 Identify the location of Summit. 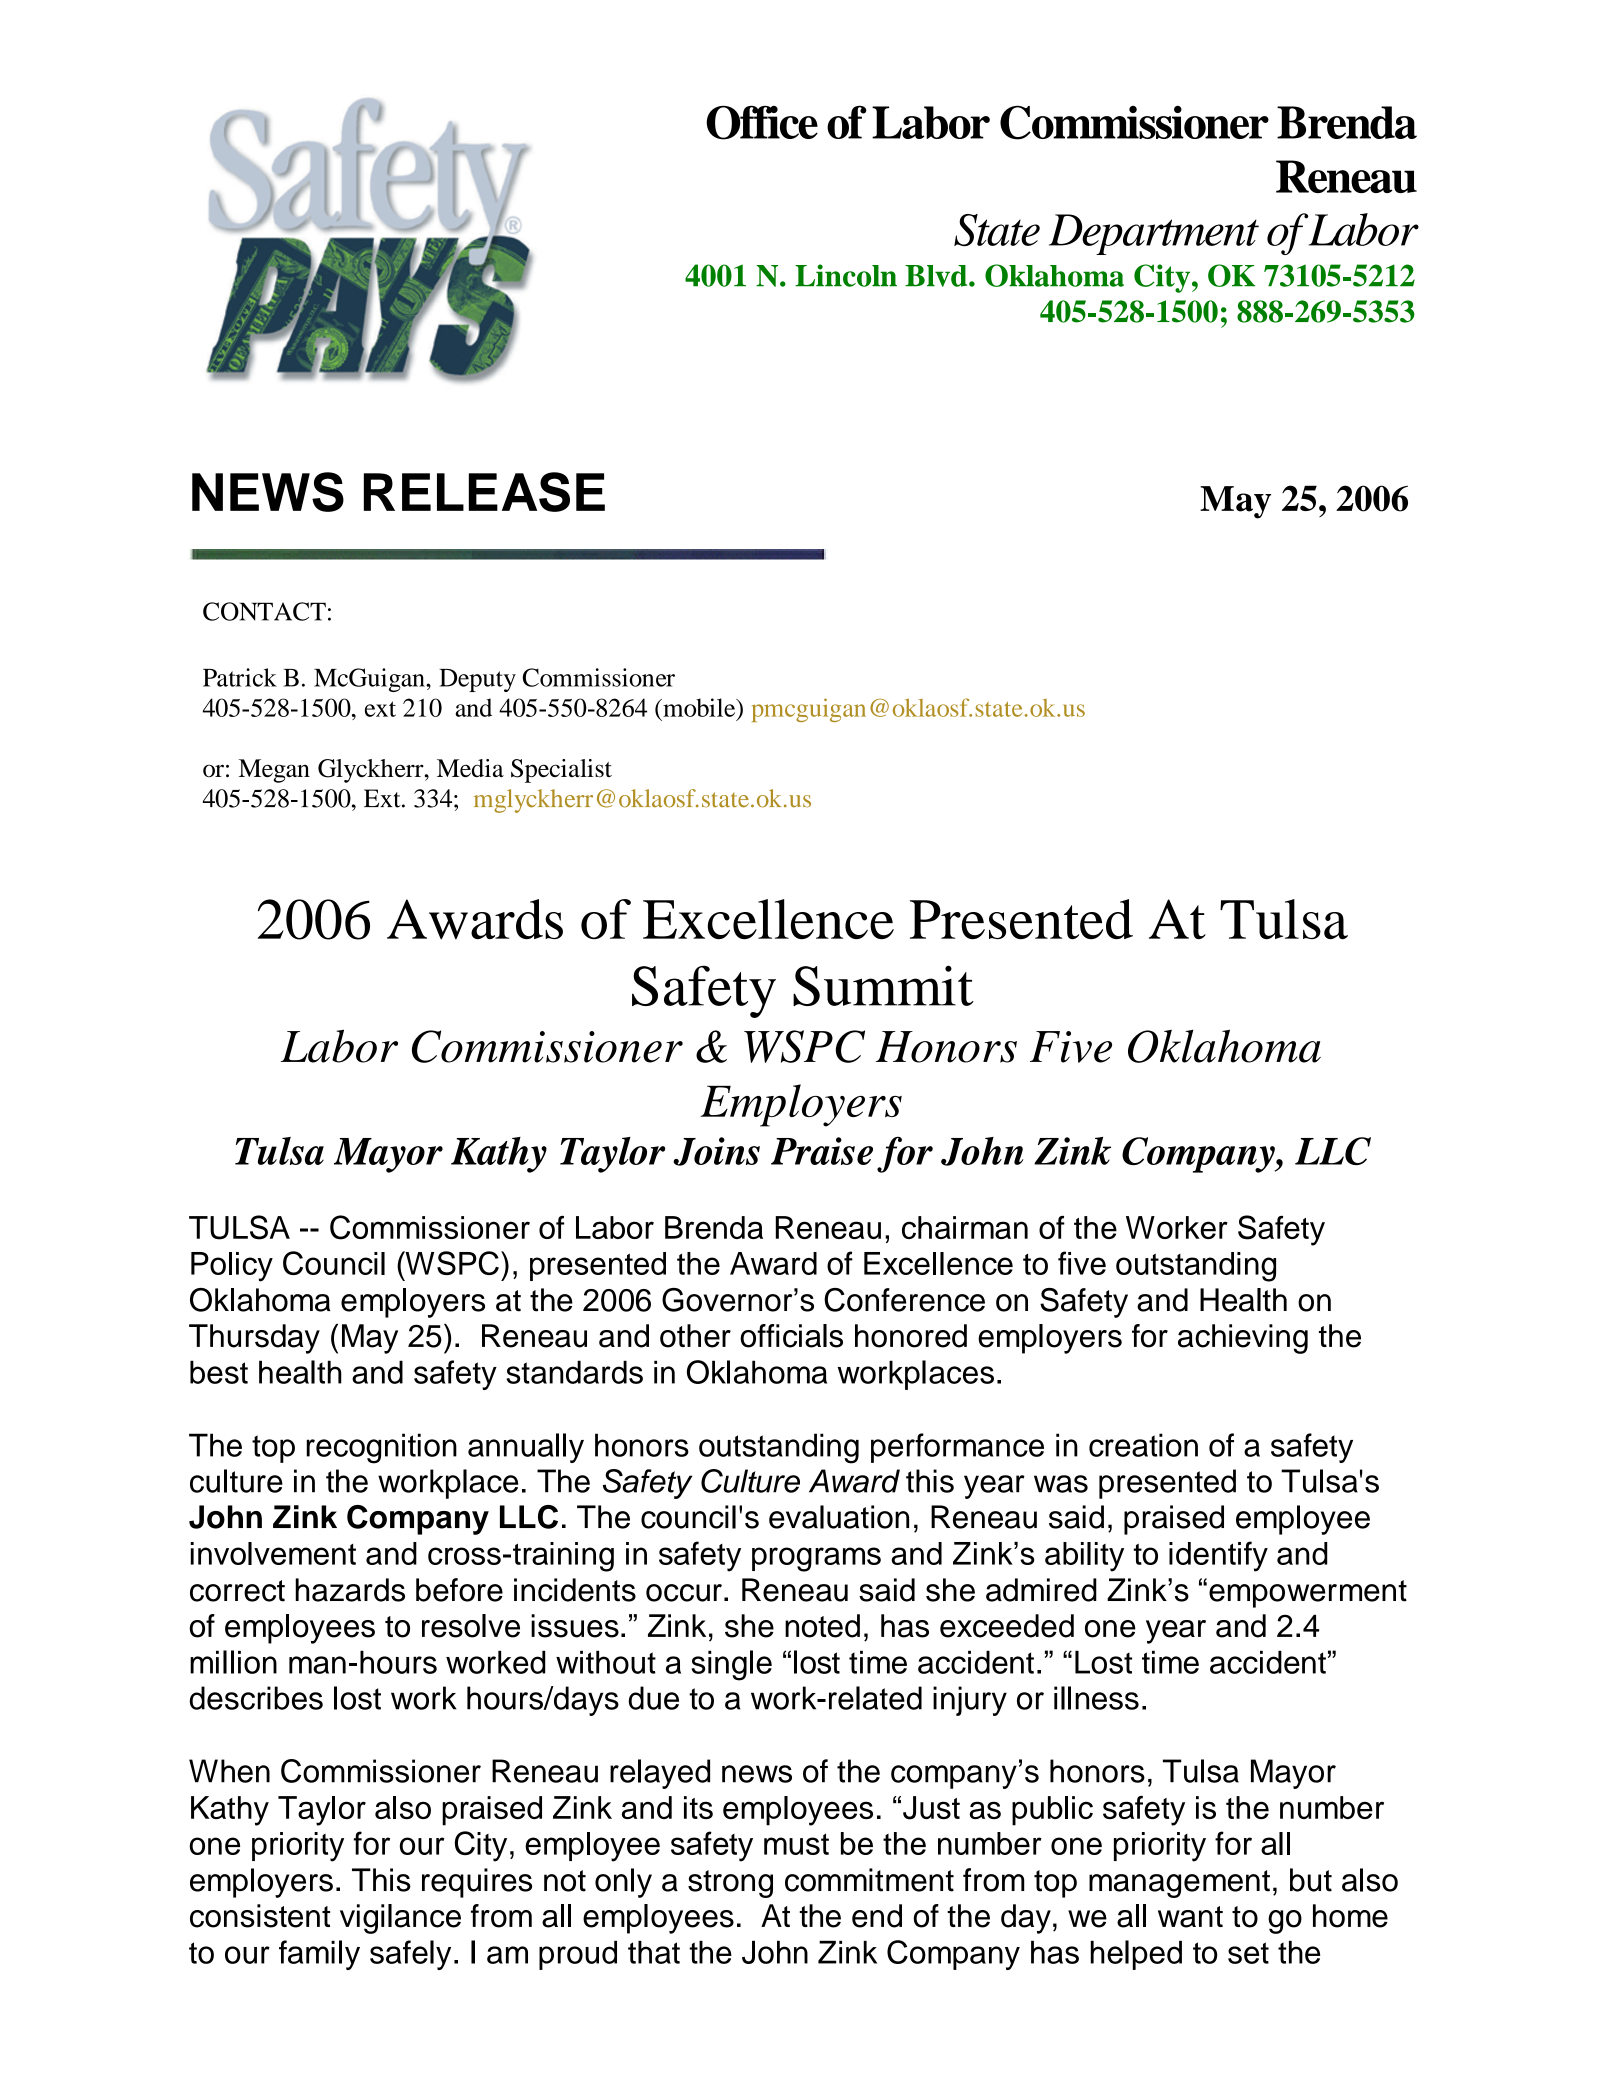
(883, 985).
